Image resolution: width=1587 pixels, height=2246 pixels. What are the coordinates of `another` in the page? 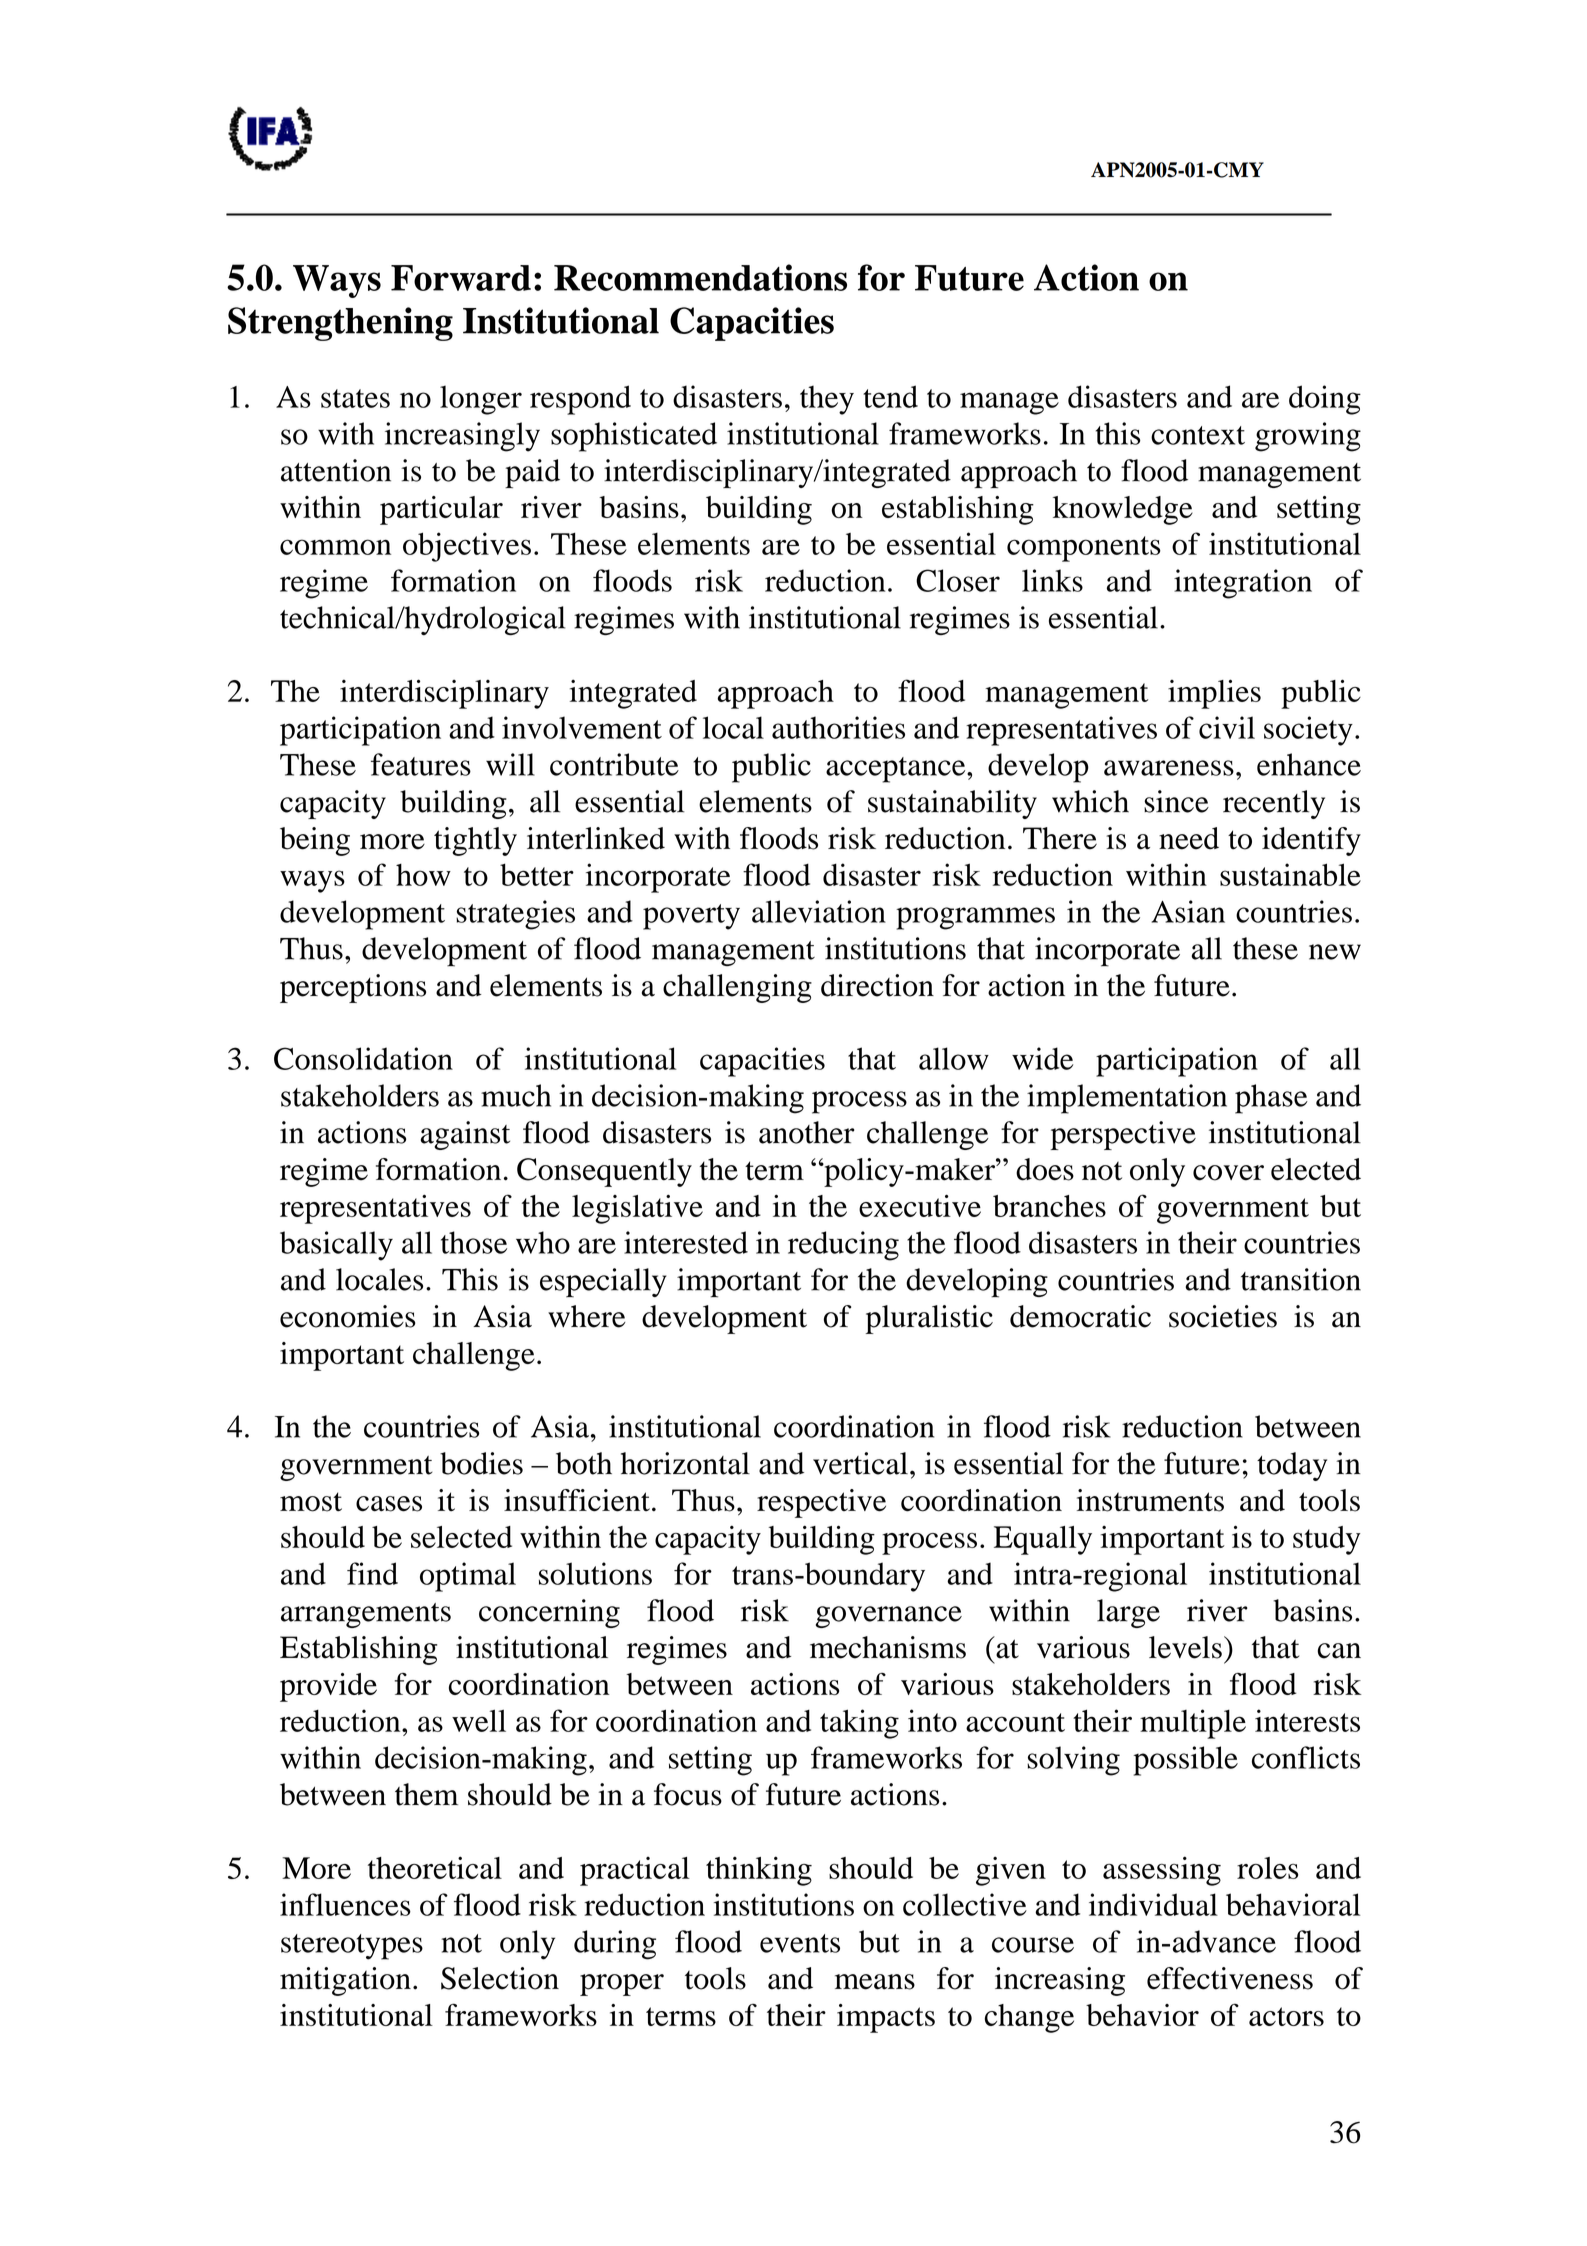 It's located at (806, 1132).
